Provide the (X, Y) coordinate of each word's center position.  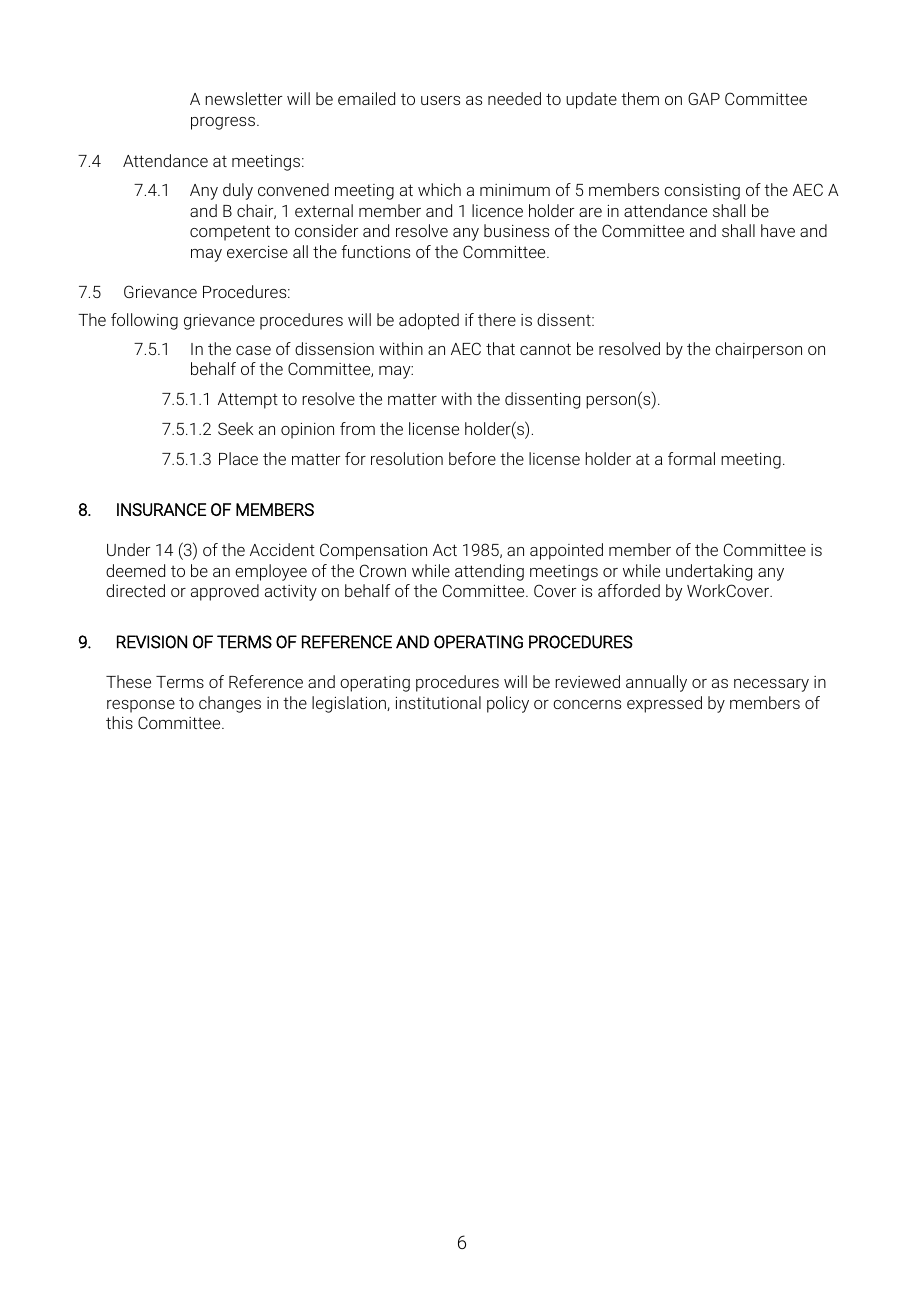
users (440, 100)
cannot (545, 349)
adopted (429, 321)
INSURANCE (161, 509)
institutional (438, 702)
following (144, 321)
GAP (704, 98)
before (472, 458)
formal (691, 458)
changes (230, 704)
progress (224, 123)
